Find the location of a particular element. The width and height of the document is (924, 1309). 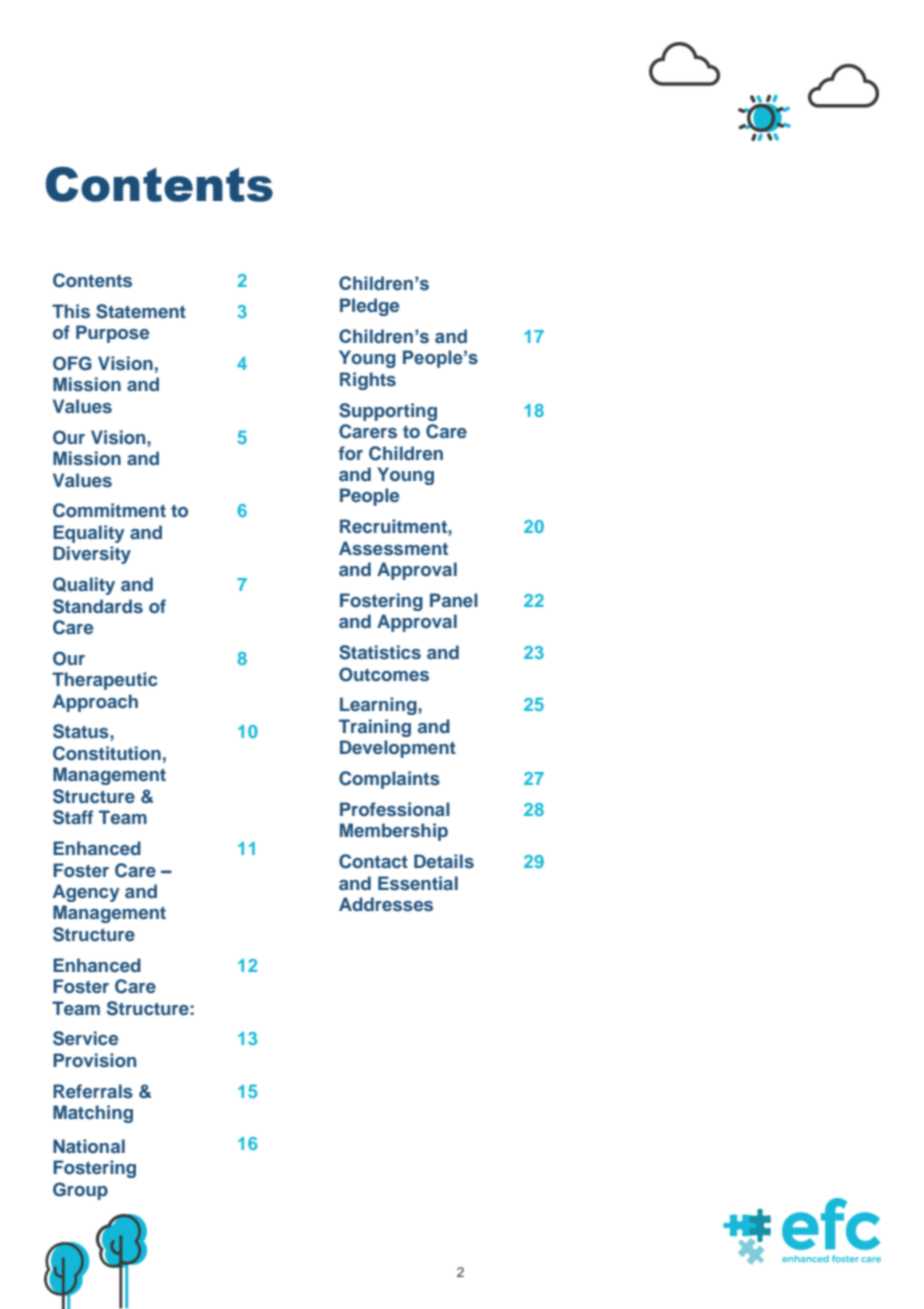

Standards is located at coordinates (98, 606).
